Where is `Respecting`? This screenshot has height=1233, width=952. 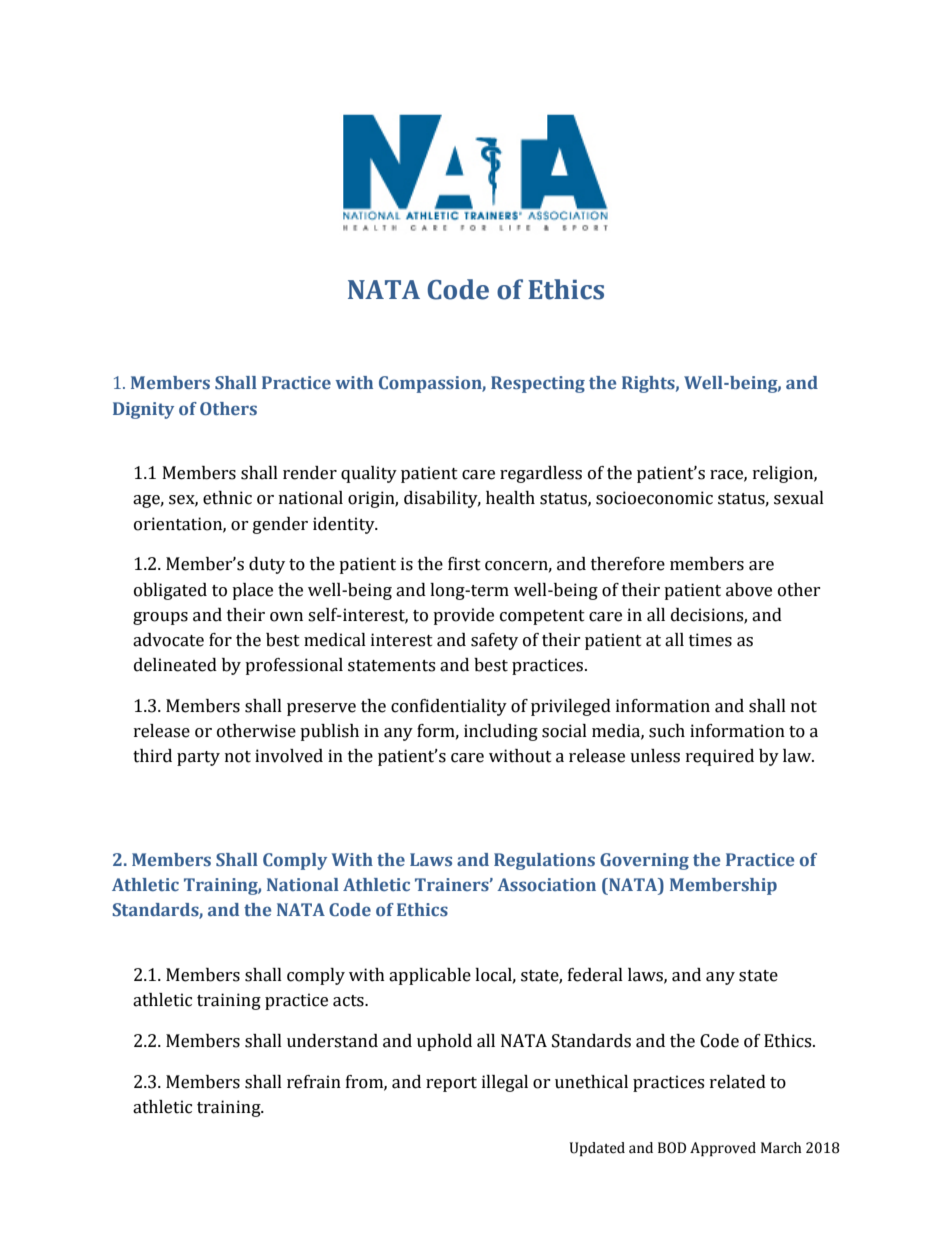
Respecting is located at coordinates (538, 384).
